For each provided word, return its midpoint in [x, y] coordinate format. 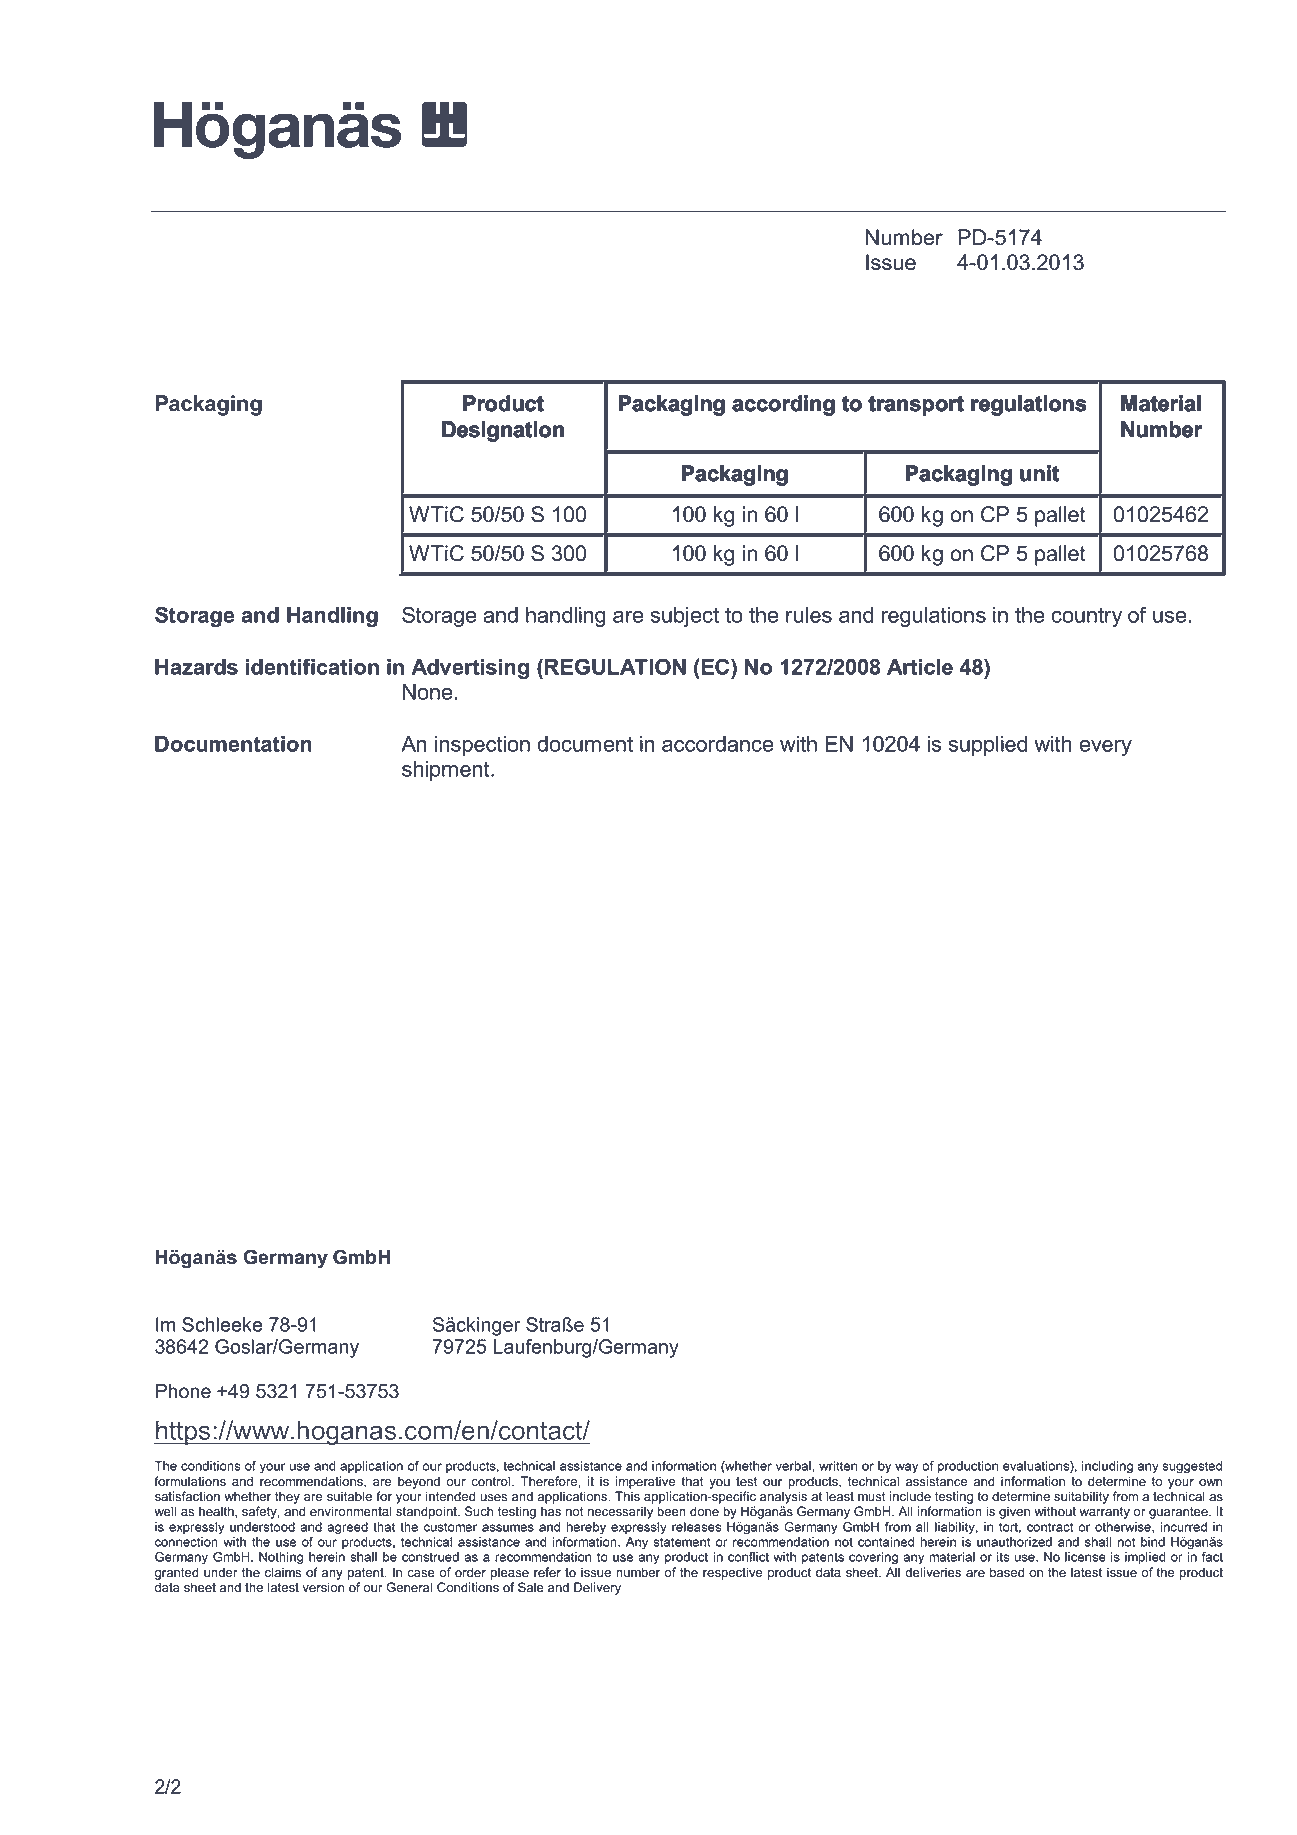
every [1105, 748]
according [784, 405]
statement [682, 1542]
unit [1039, 473]
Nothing [281, 1558]
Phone [183, 1391]
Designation [503, 431]
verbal [793, 1466]
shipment [447, 771]
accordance [717, 744]
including [1107, 1467]
